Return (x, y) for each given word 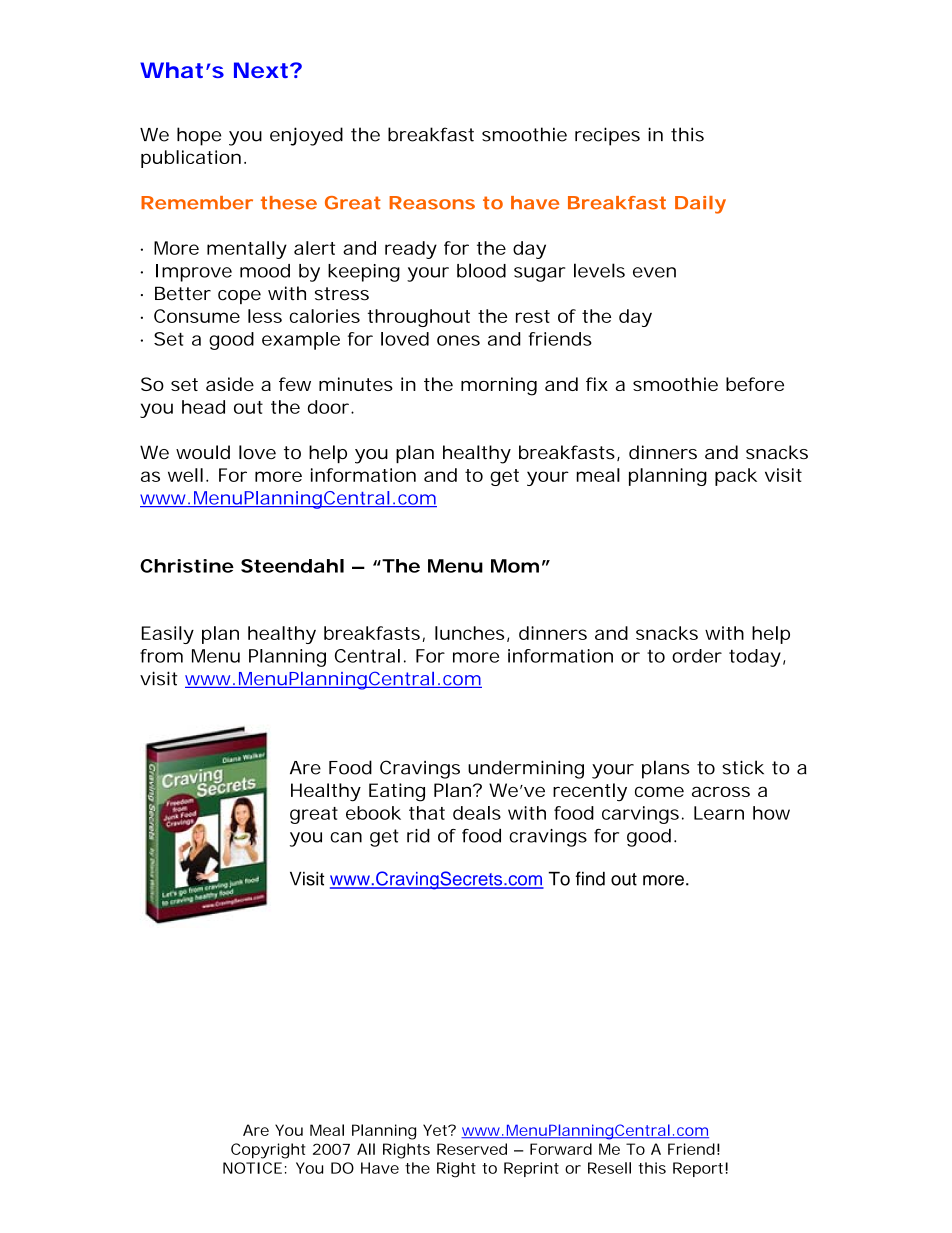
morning (499, 386)
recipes (607, 136)
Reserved (472, 1149)
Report (698, 1169)
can (346, 837)
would (203, 452)
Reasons (432, 203)
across (721, 791)
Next (261, 70)
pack (736, 477)
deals (477, 813)
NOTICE (252, 1168)
